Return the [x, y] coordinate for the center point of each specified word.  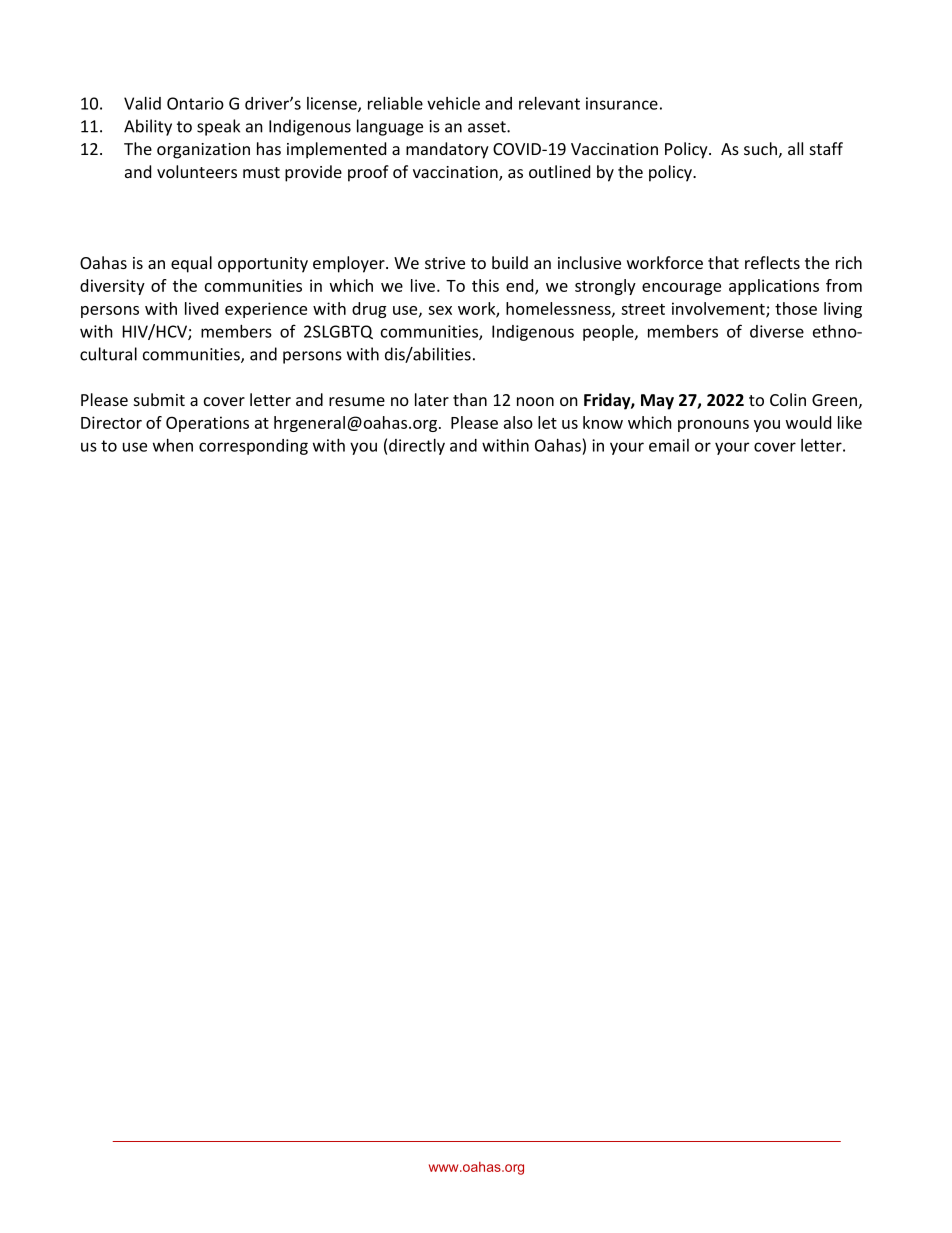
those [796, 308]
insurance [622, 103]
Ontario [195, 103]
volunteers [197, 171]
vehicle [453, 103]
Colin [788, 399]
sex [440, 310]
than [470, 399]
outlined [559, 171]
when [173, 445]
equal [191, 264]
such [760, 148]
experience [266, 310]
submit [159, 399]
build [510, 262]
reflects [772, 262]
